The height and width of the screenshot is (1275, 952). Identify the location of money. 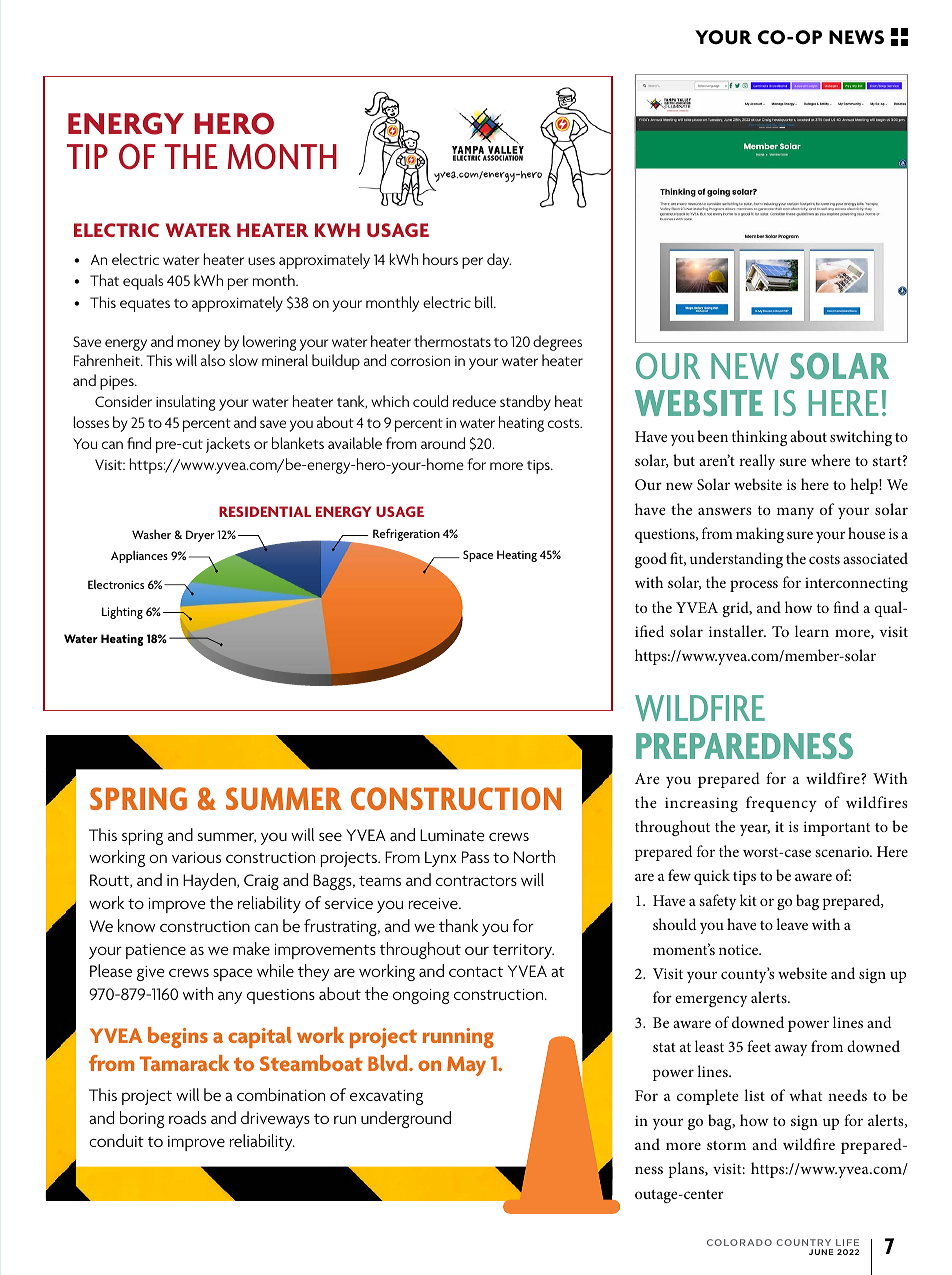
(198, 345).
